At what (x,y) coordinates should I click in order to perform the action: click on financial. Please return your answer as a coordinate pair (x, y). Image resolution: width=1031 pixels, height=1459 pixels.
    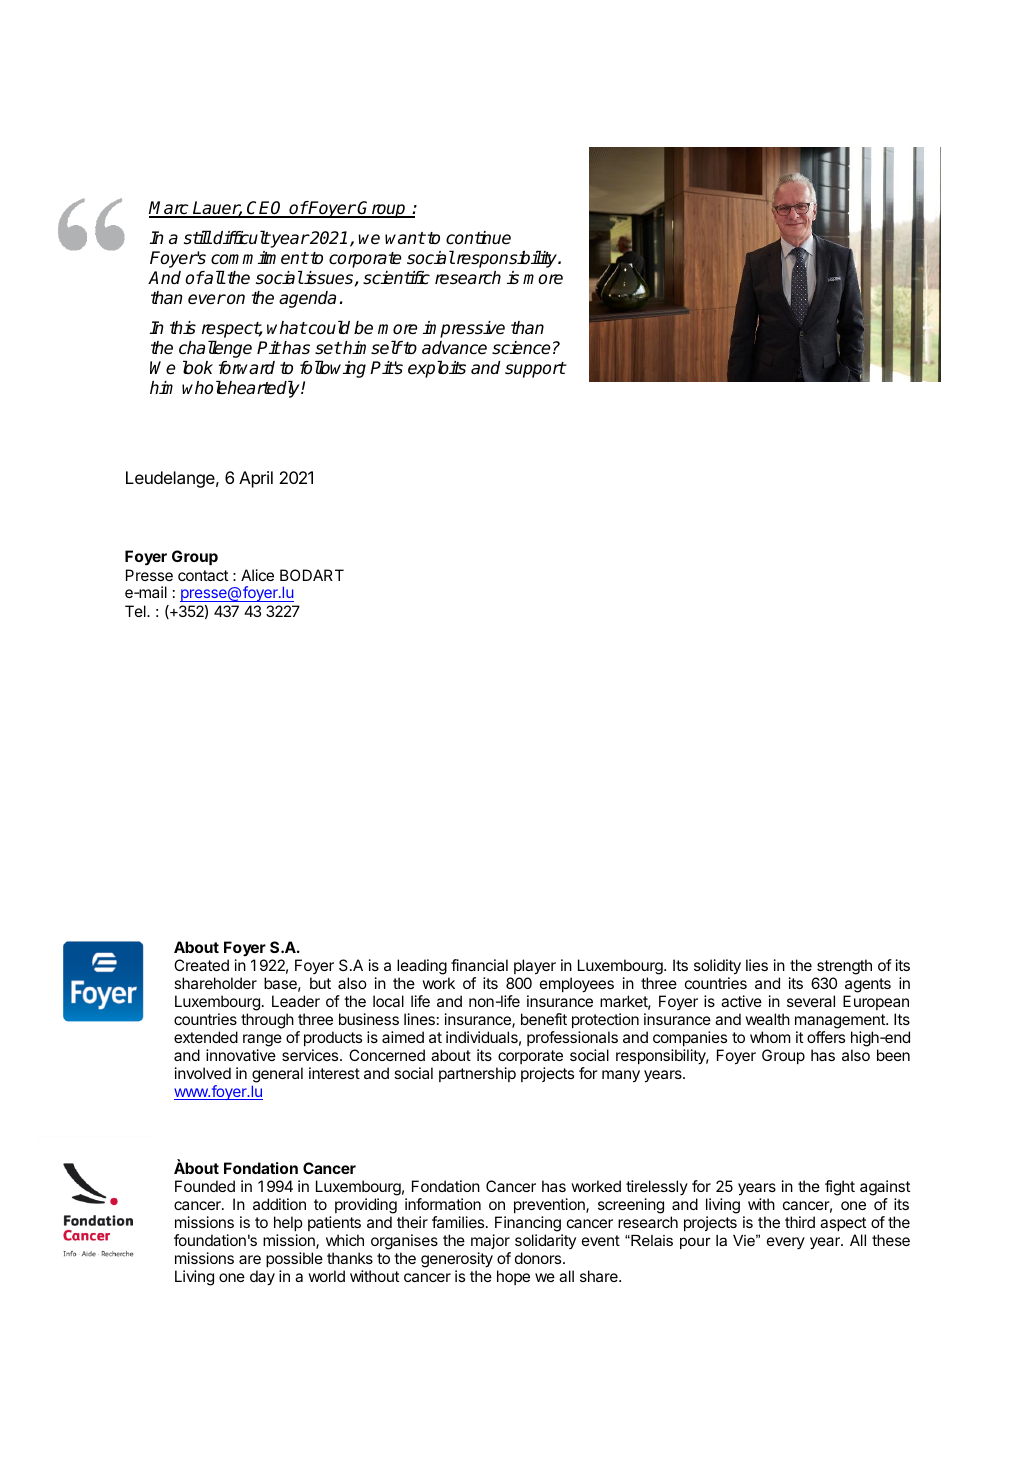
    Looking at the image, I should click on (479, 965).
